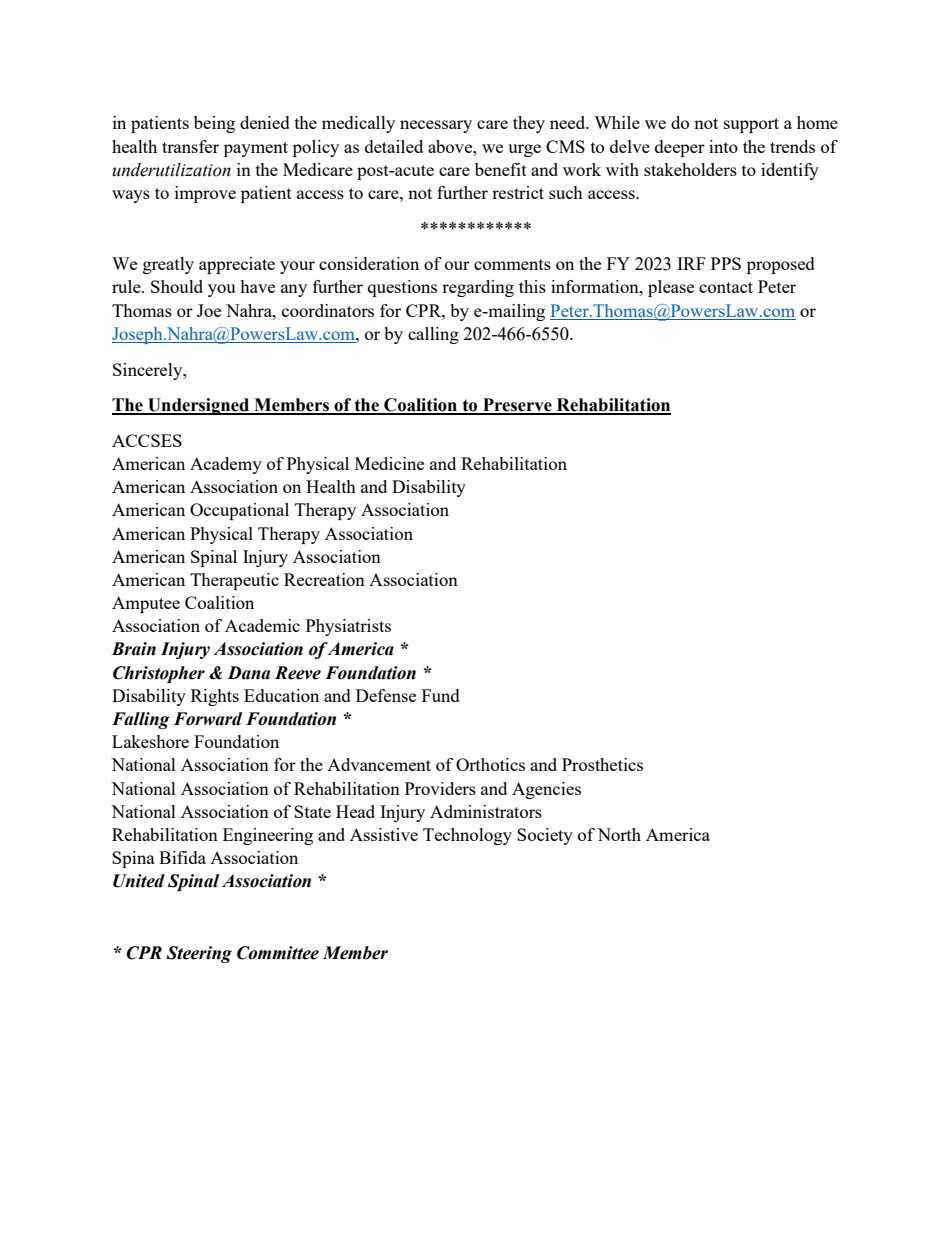 This page has height=1233, width=952. Describe the element at coordinates (389, 463) in the page. I see `Medicine` at that location.
